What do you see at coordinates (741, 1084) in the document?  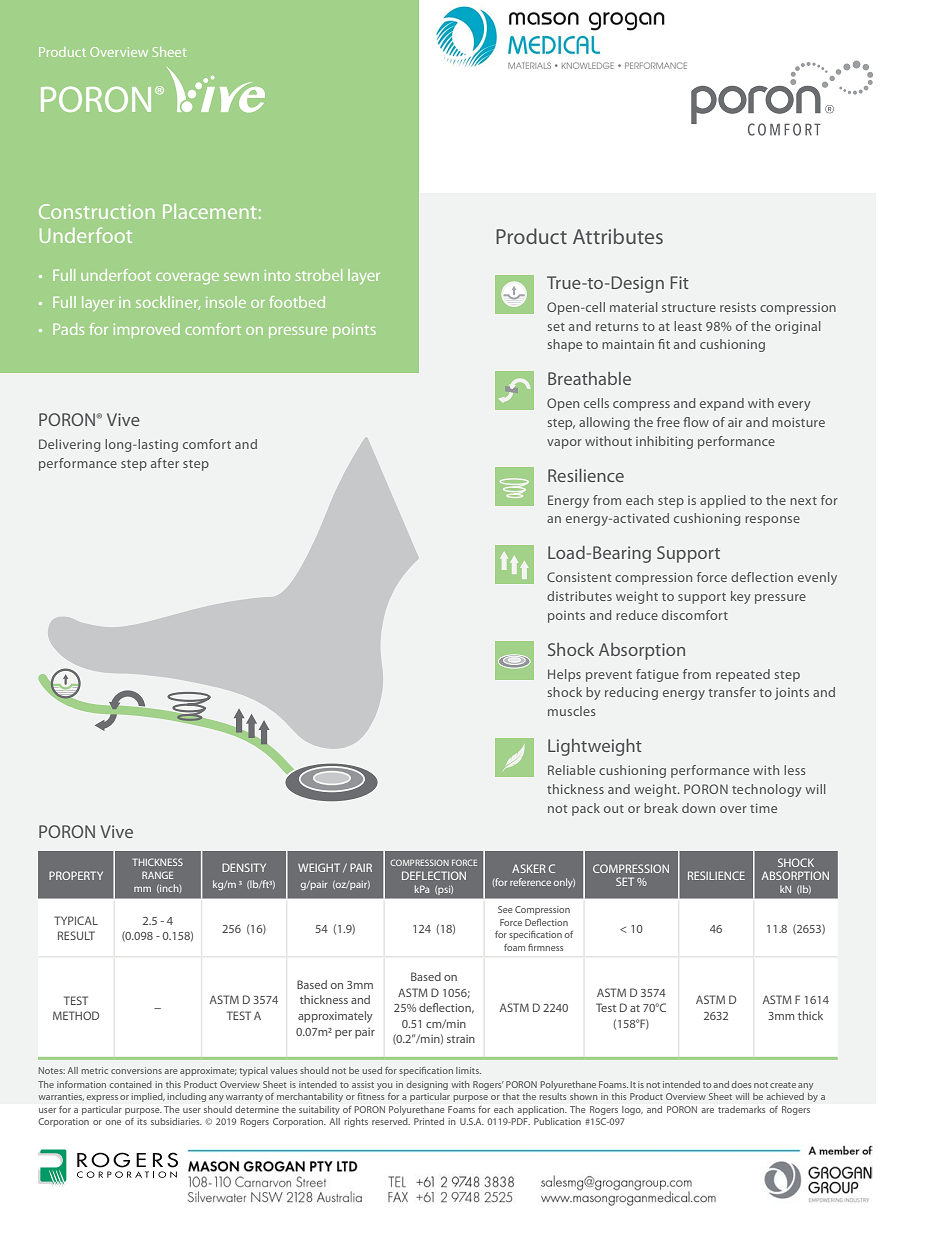 I see `does` at bounding box center [741, 1084].
